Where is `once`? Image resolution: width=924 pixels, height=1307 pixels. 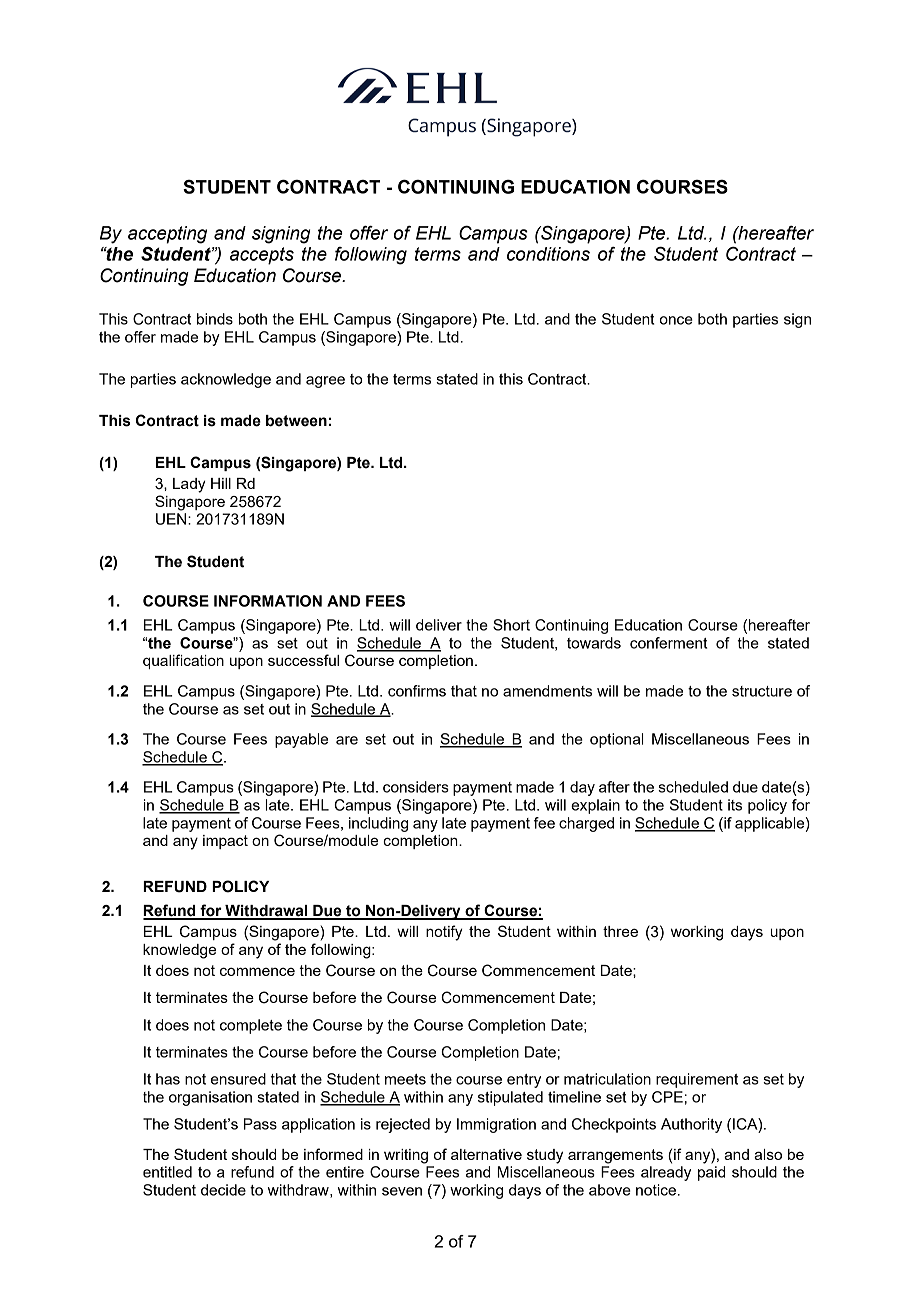
once is located at coordinates (676, 320).
